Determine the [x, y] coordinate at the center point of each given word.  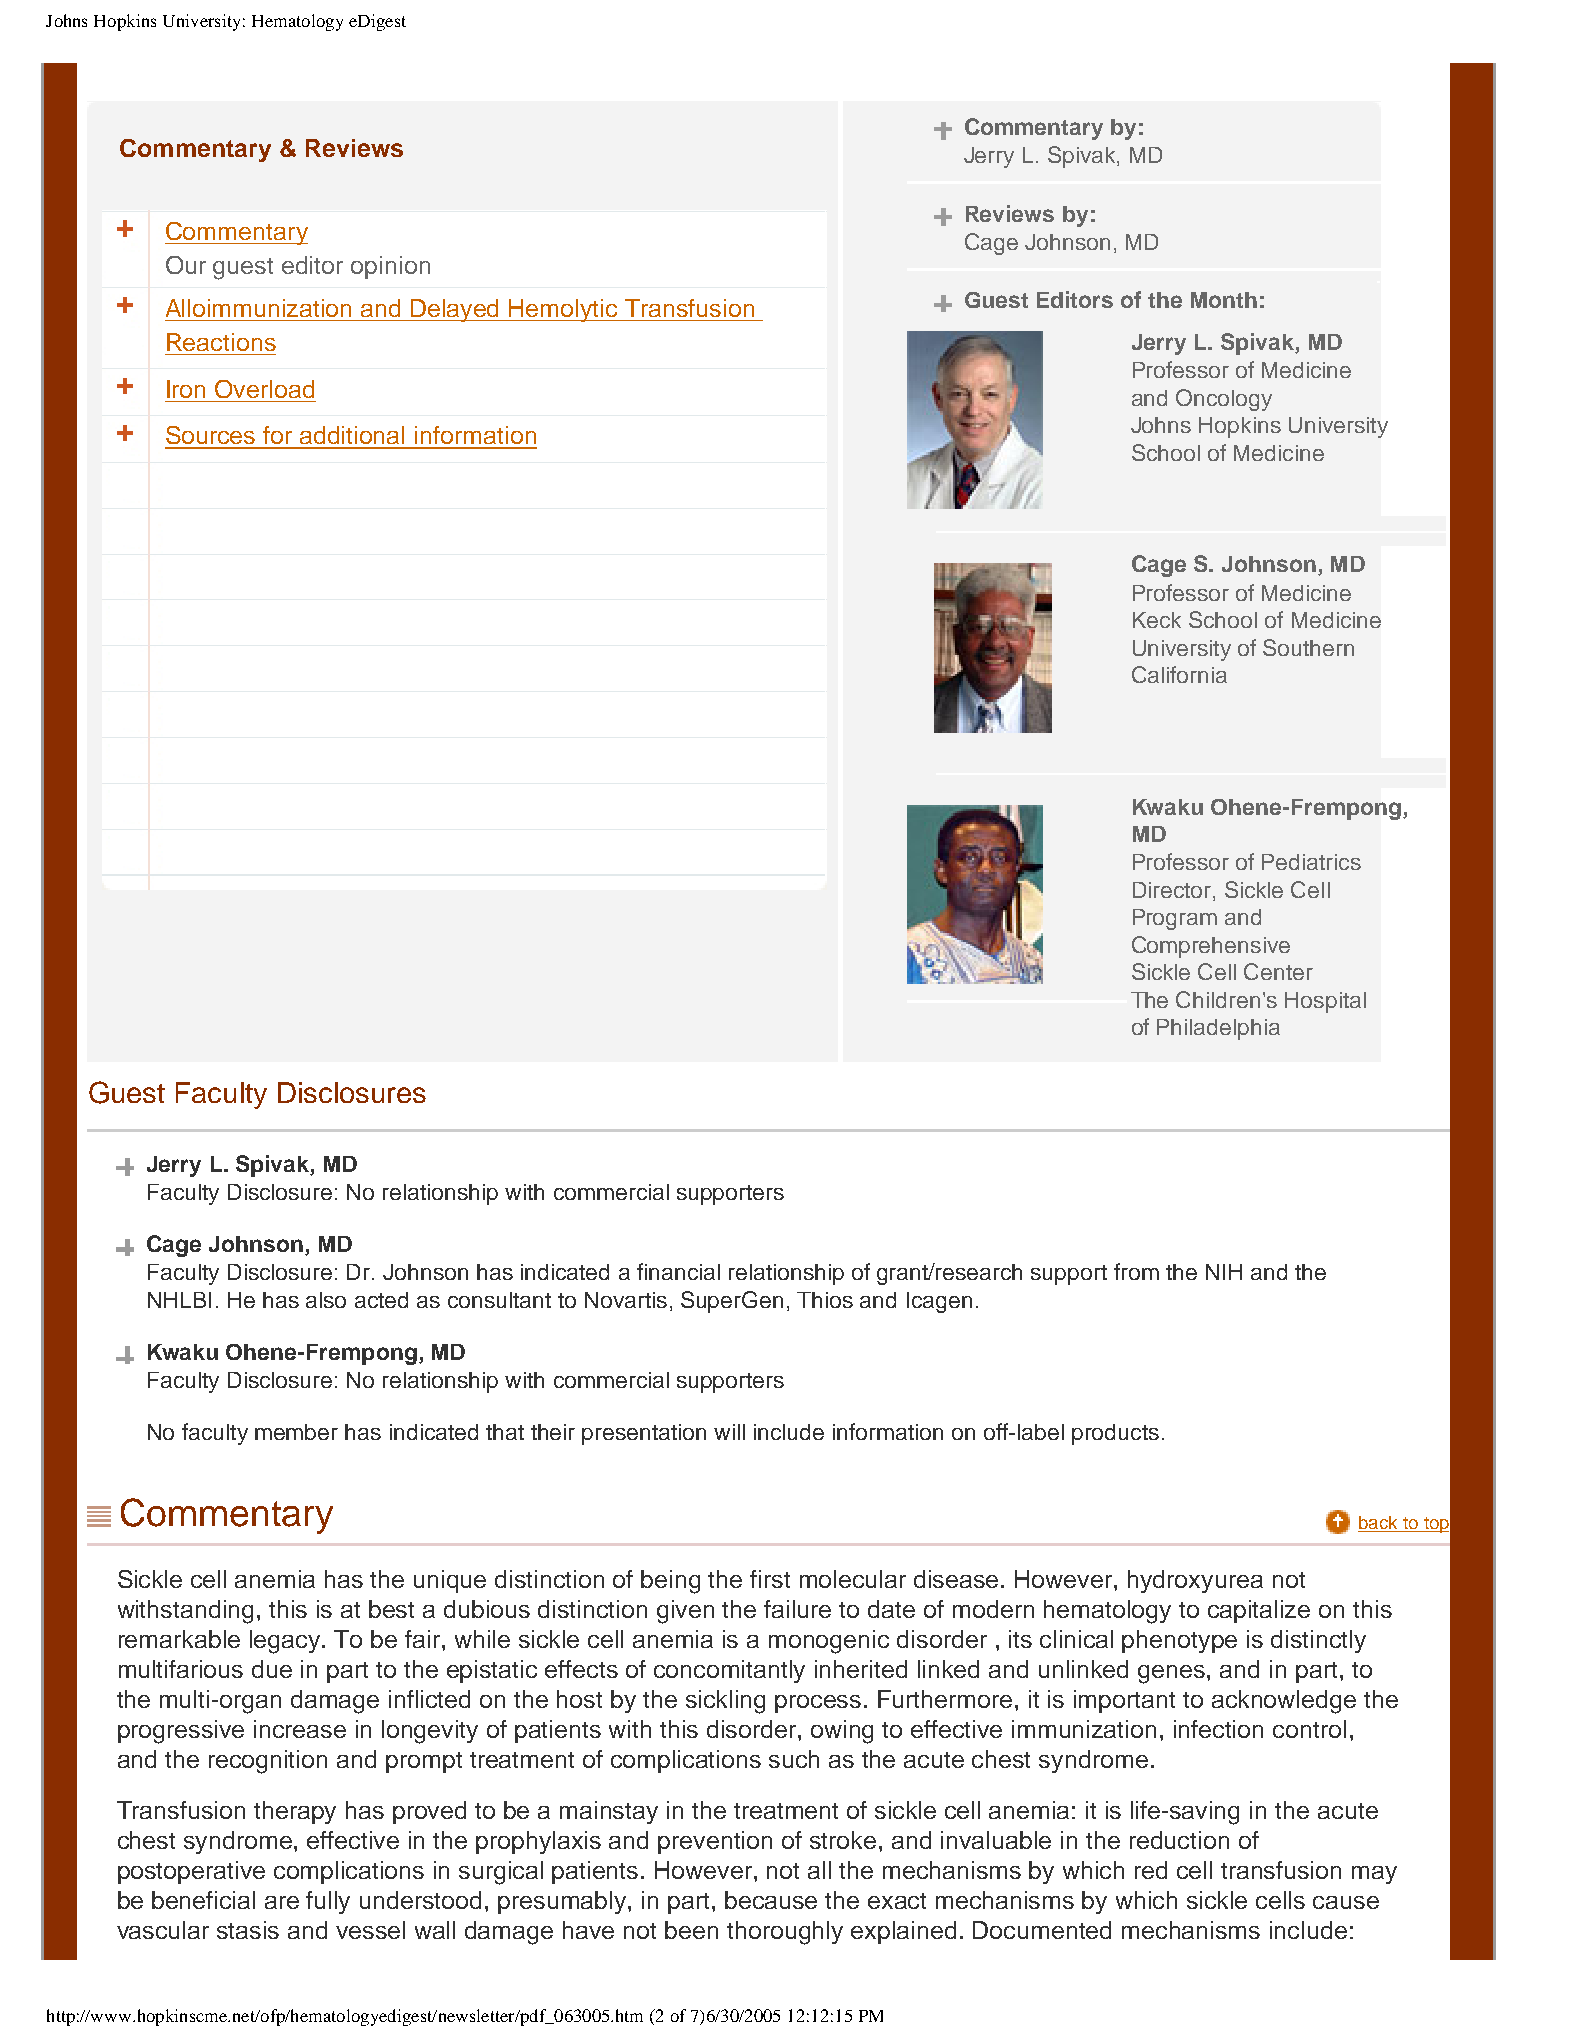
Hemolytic [564, 310]
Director [1172, 890]
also [326, 1300]
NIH [1224, 1272]
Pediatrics [1311, 862]
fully [328, 1902]
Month [1224, 300]
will [729, 1432]
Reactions [221, 342]
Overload [264, 389]
